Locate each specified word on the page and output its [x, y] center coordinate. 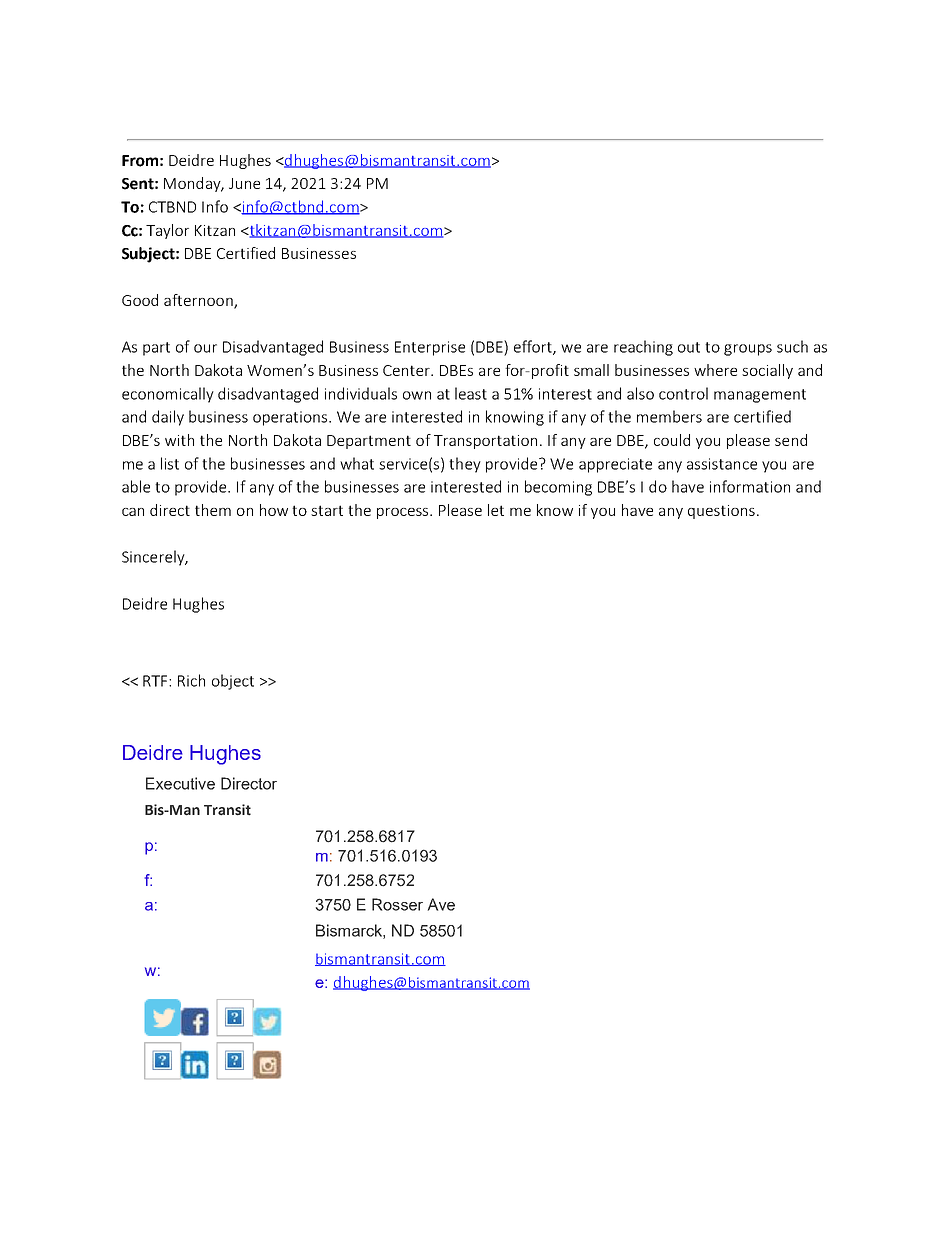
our [205, 348]
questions [721, 512]
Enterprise [430, 348]
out [689, 347]
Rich [191, 680]
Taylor [167, 231]
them [213, 510]
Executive [180, 783]
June [244, 183]
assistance [722, 464]
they [465, 465]
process [404, 513]
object [233, 682]
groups [748, 350]
